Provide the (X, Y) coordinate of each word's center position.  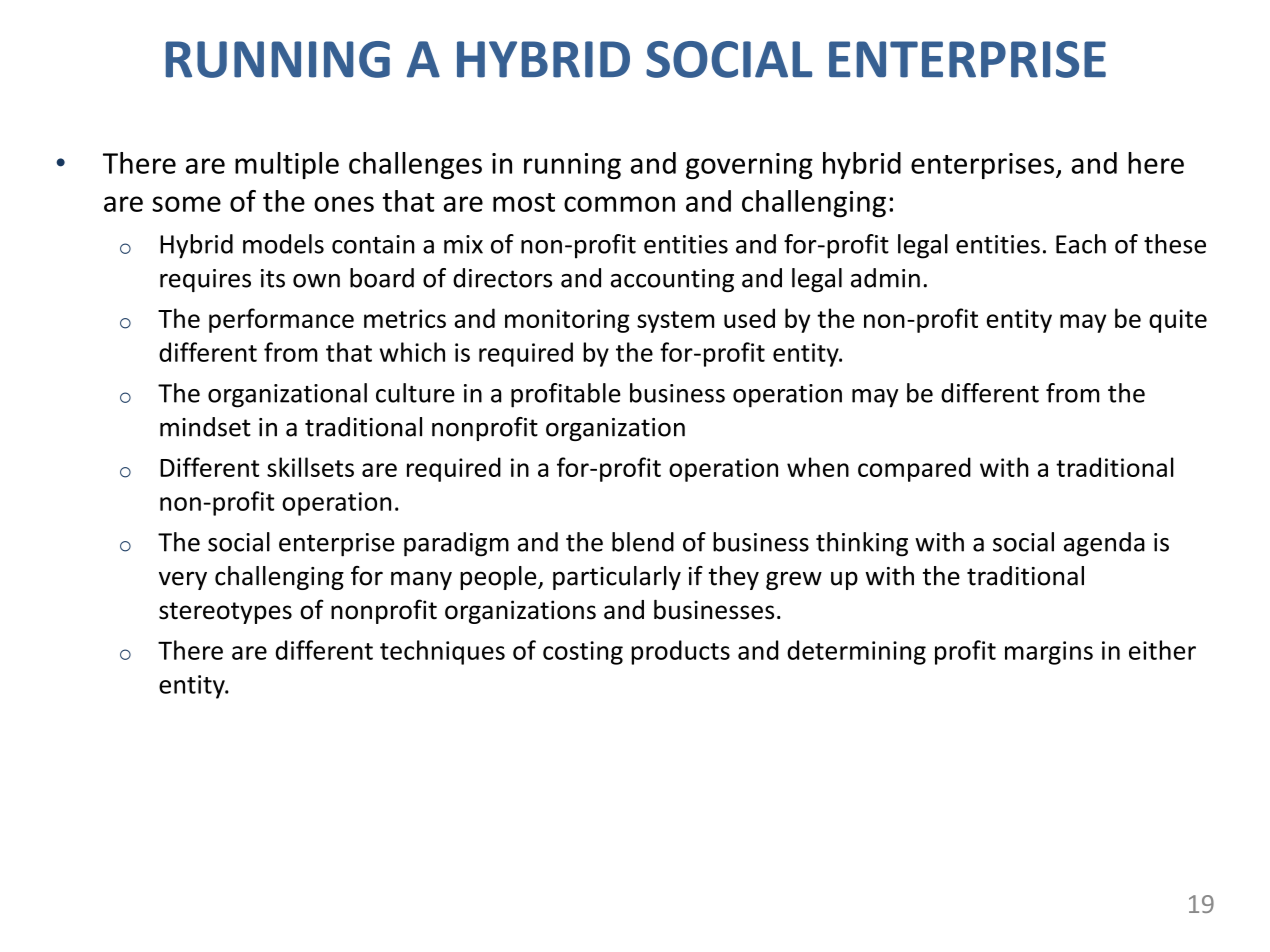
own (316, 281)
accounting (672, 280)
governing (749, 166)
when (818, 467)
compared (914, 469)
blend (643, 542)
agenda (1104, 544)
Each (1081, 244)
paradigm (456, 544)
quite (1178, 321)
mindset (205, 427)
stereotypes (225, 613)
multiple (287, 165)
